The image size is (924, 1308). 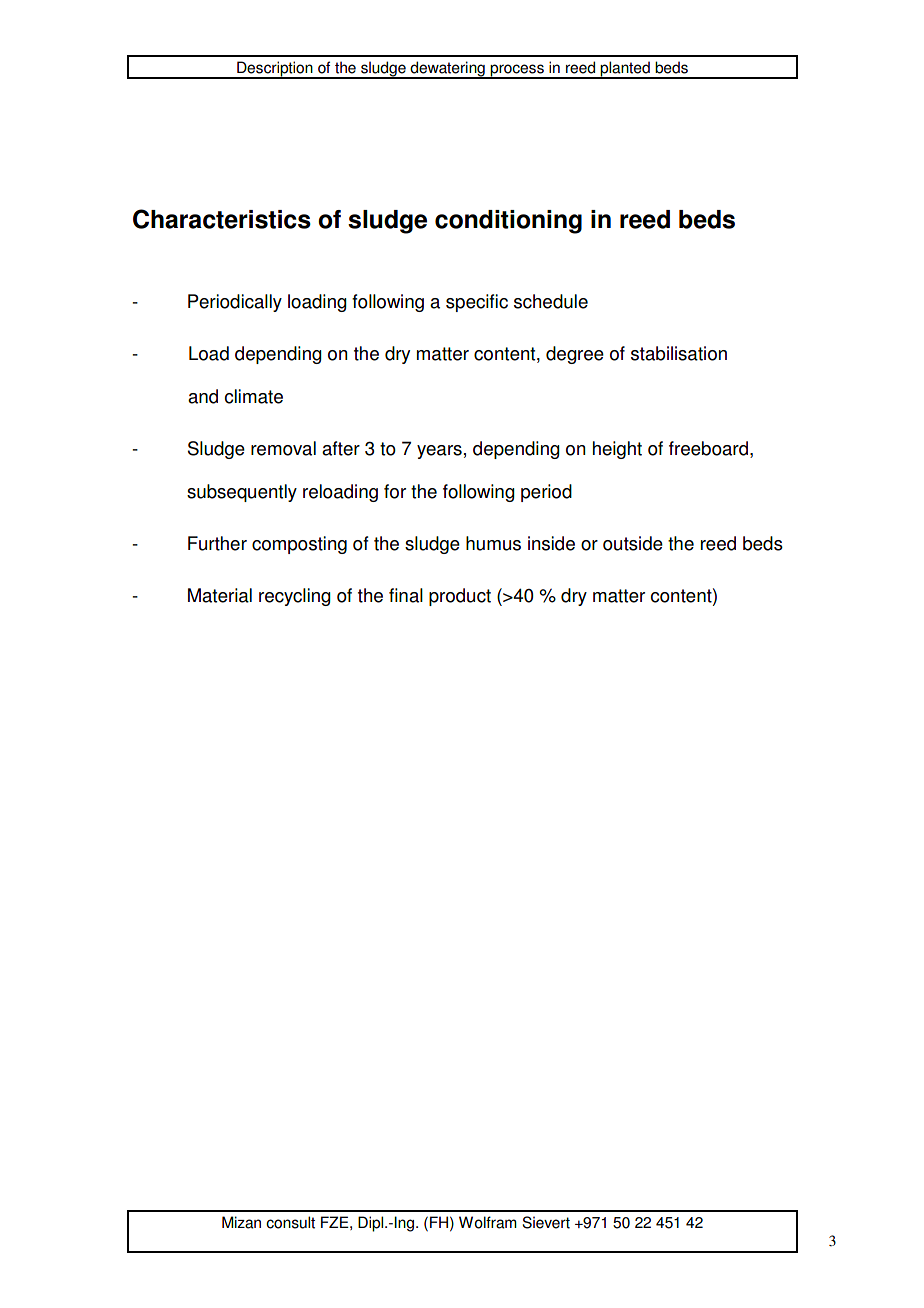 I want to click on recycling, so click(x=295, y=597).
